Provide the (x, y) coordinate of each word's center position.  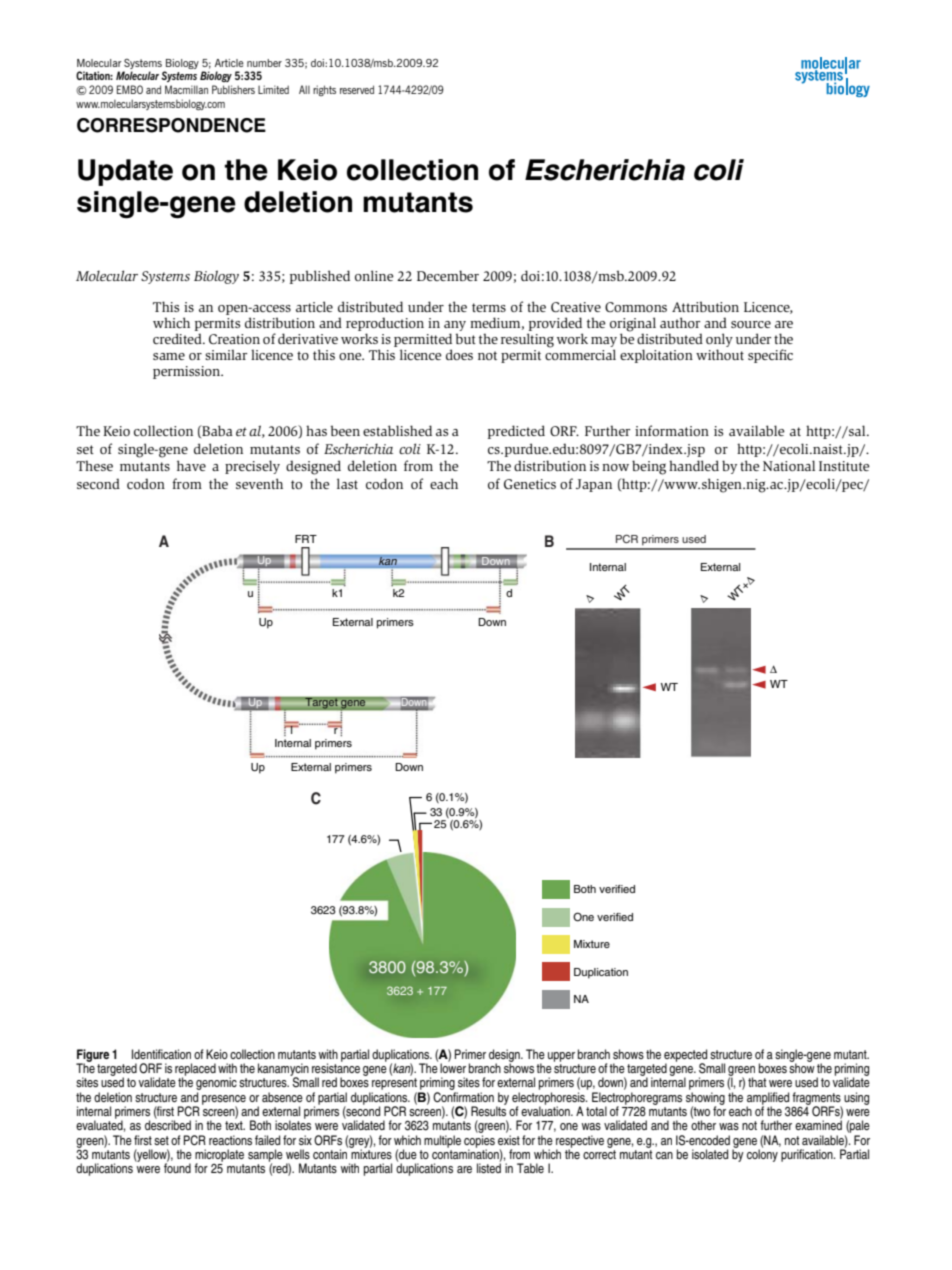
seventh (259, 483)
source (751, 324)
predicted (516, 432)
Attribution (705, 306)
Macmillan (186, 89)
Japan (594, 485)
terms (489, 307)
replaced (195, 1070)
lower (453, 1067)
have (191, 465)
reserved (357, 89)
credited (178, 338)
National (789, 465)
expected (685, 1056)
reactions (230, 1140)
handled (694, 465)
